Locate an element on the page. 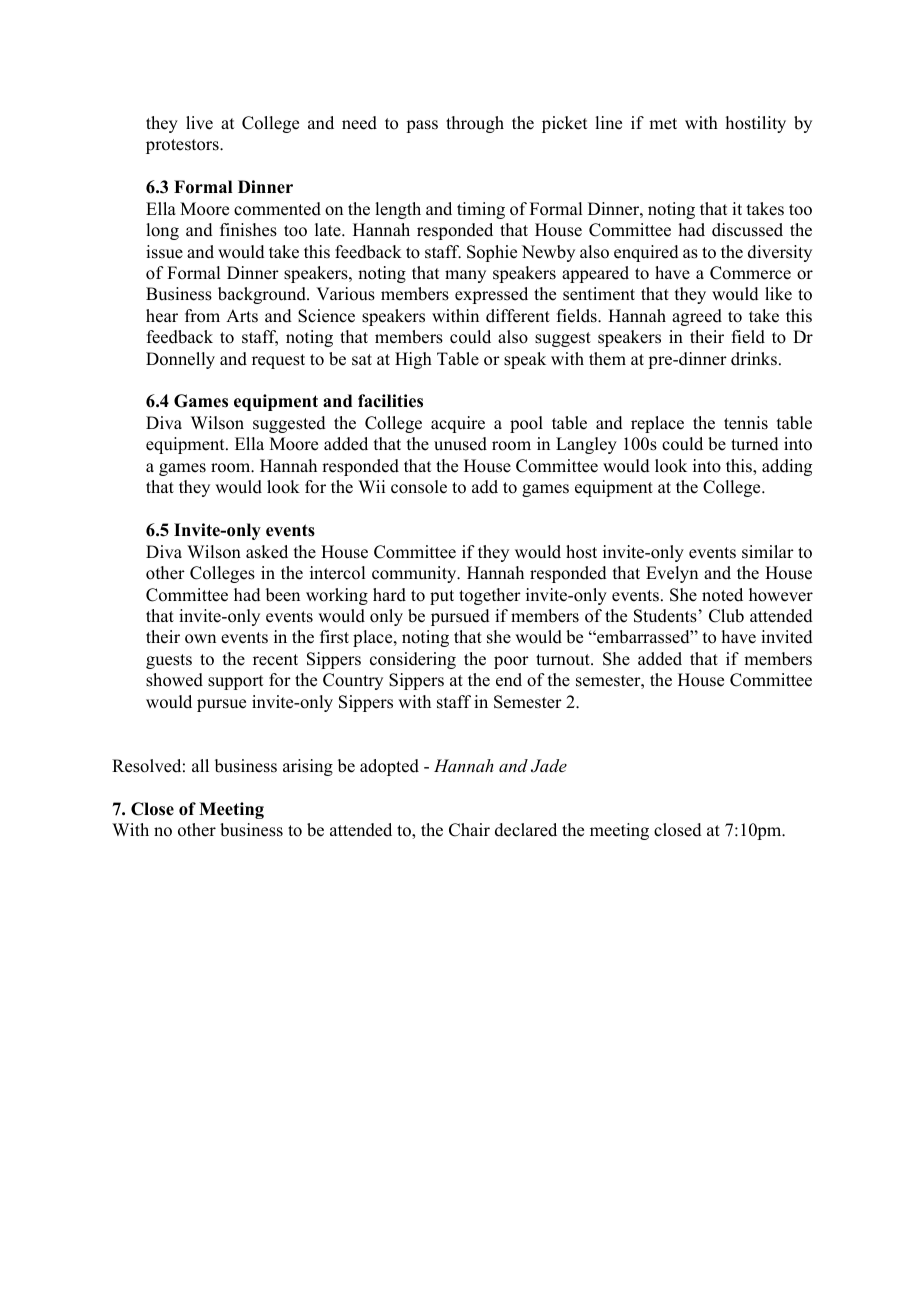 The image size is (924, 1308). through is located at coordinates (475, 124).
